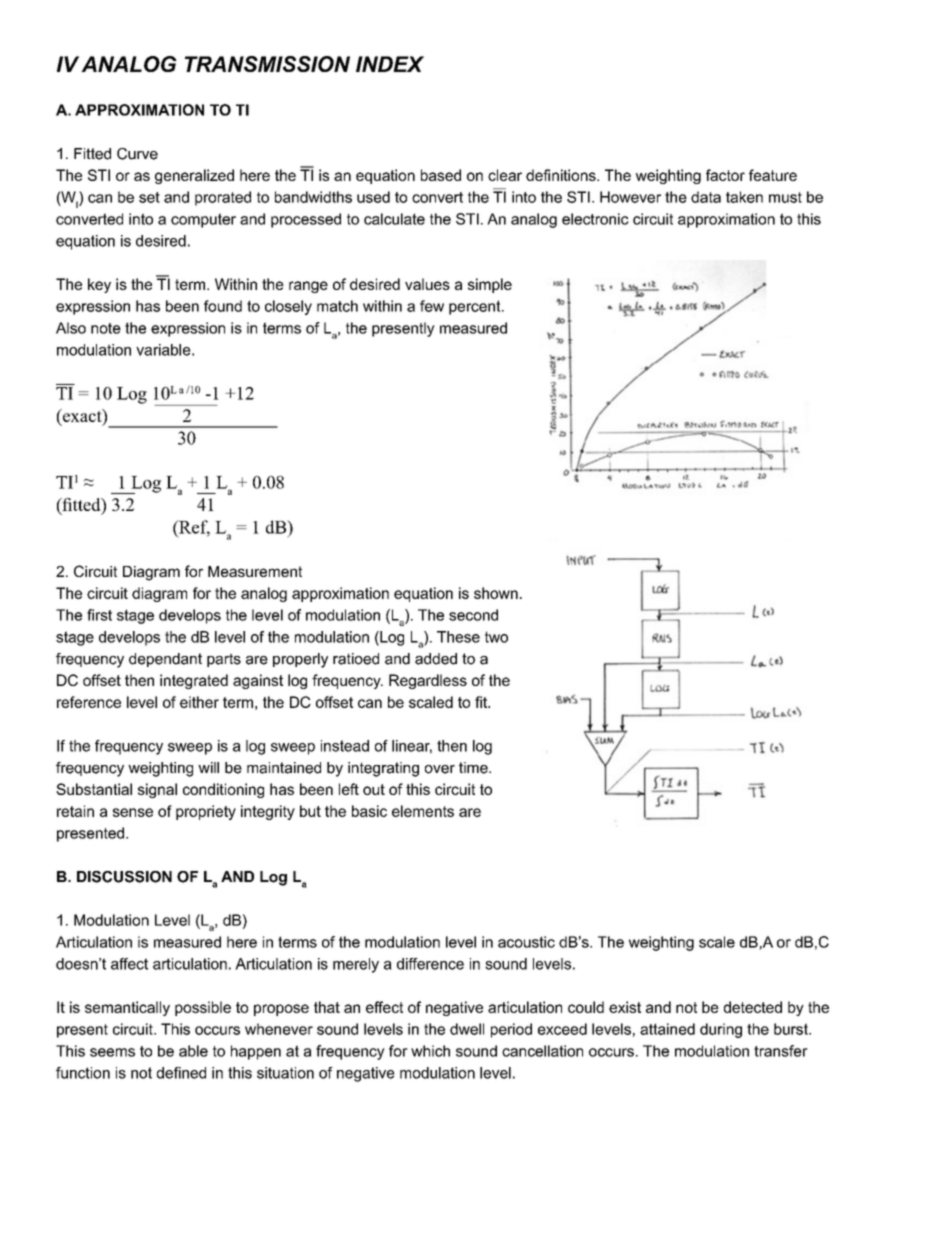 This screenshot has height=1233, width=952. What do you see at coordinates (432, 306) in the screenshot?
I see `few` at bounding box center [432, 306].
